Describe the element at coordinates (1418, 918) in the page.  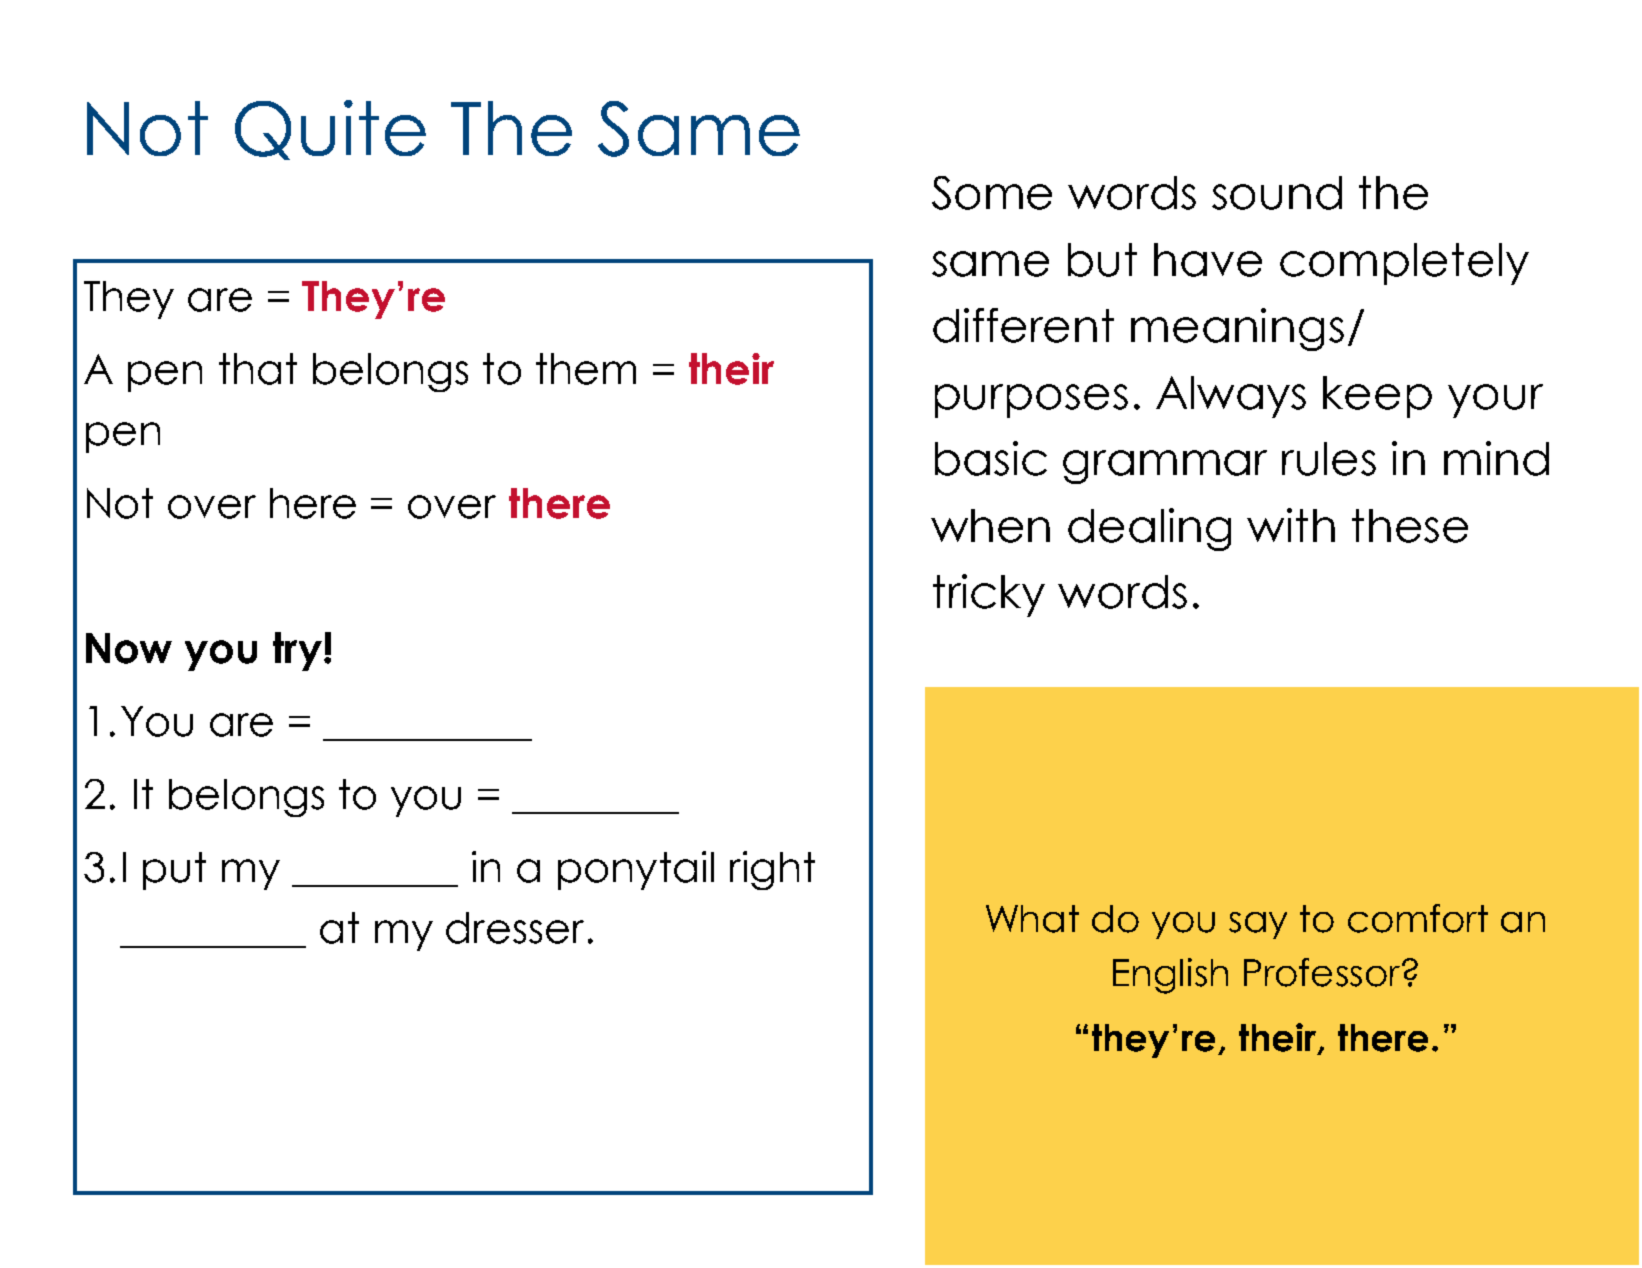
I see `comfort` at that location.
